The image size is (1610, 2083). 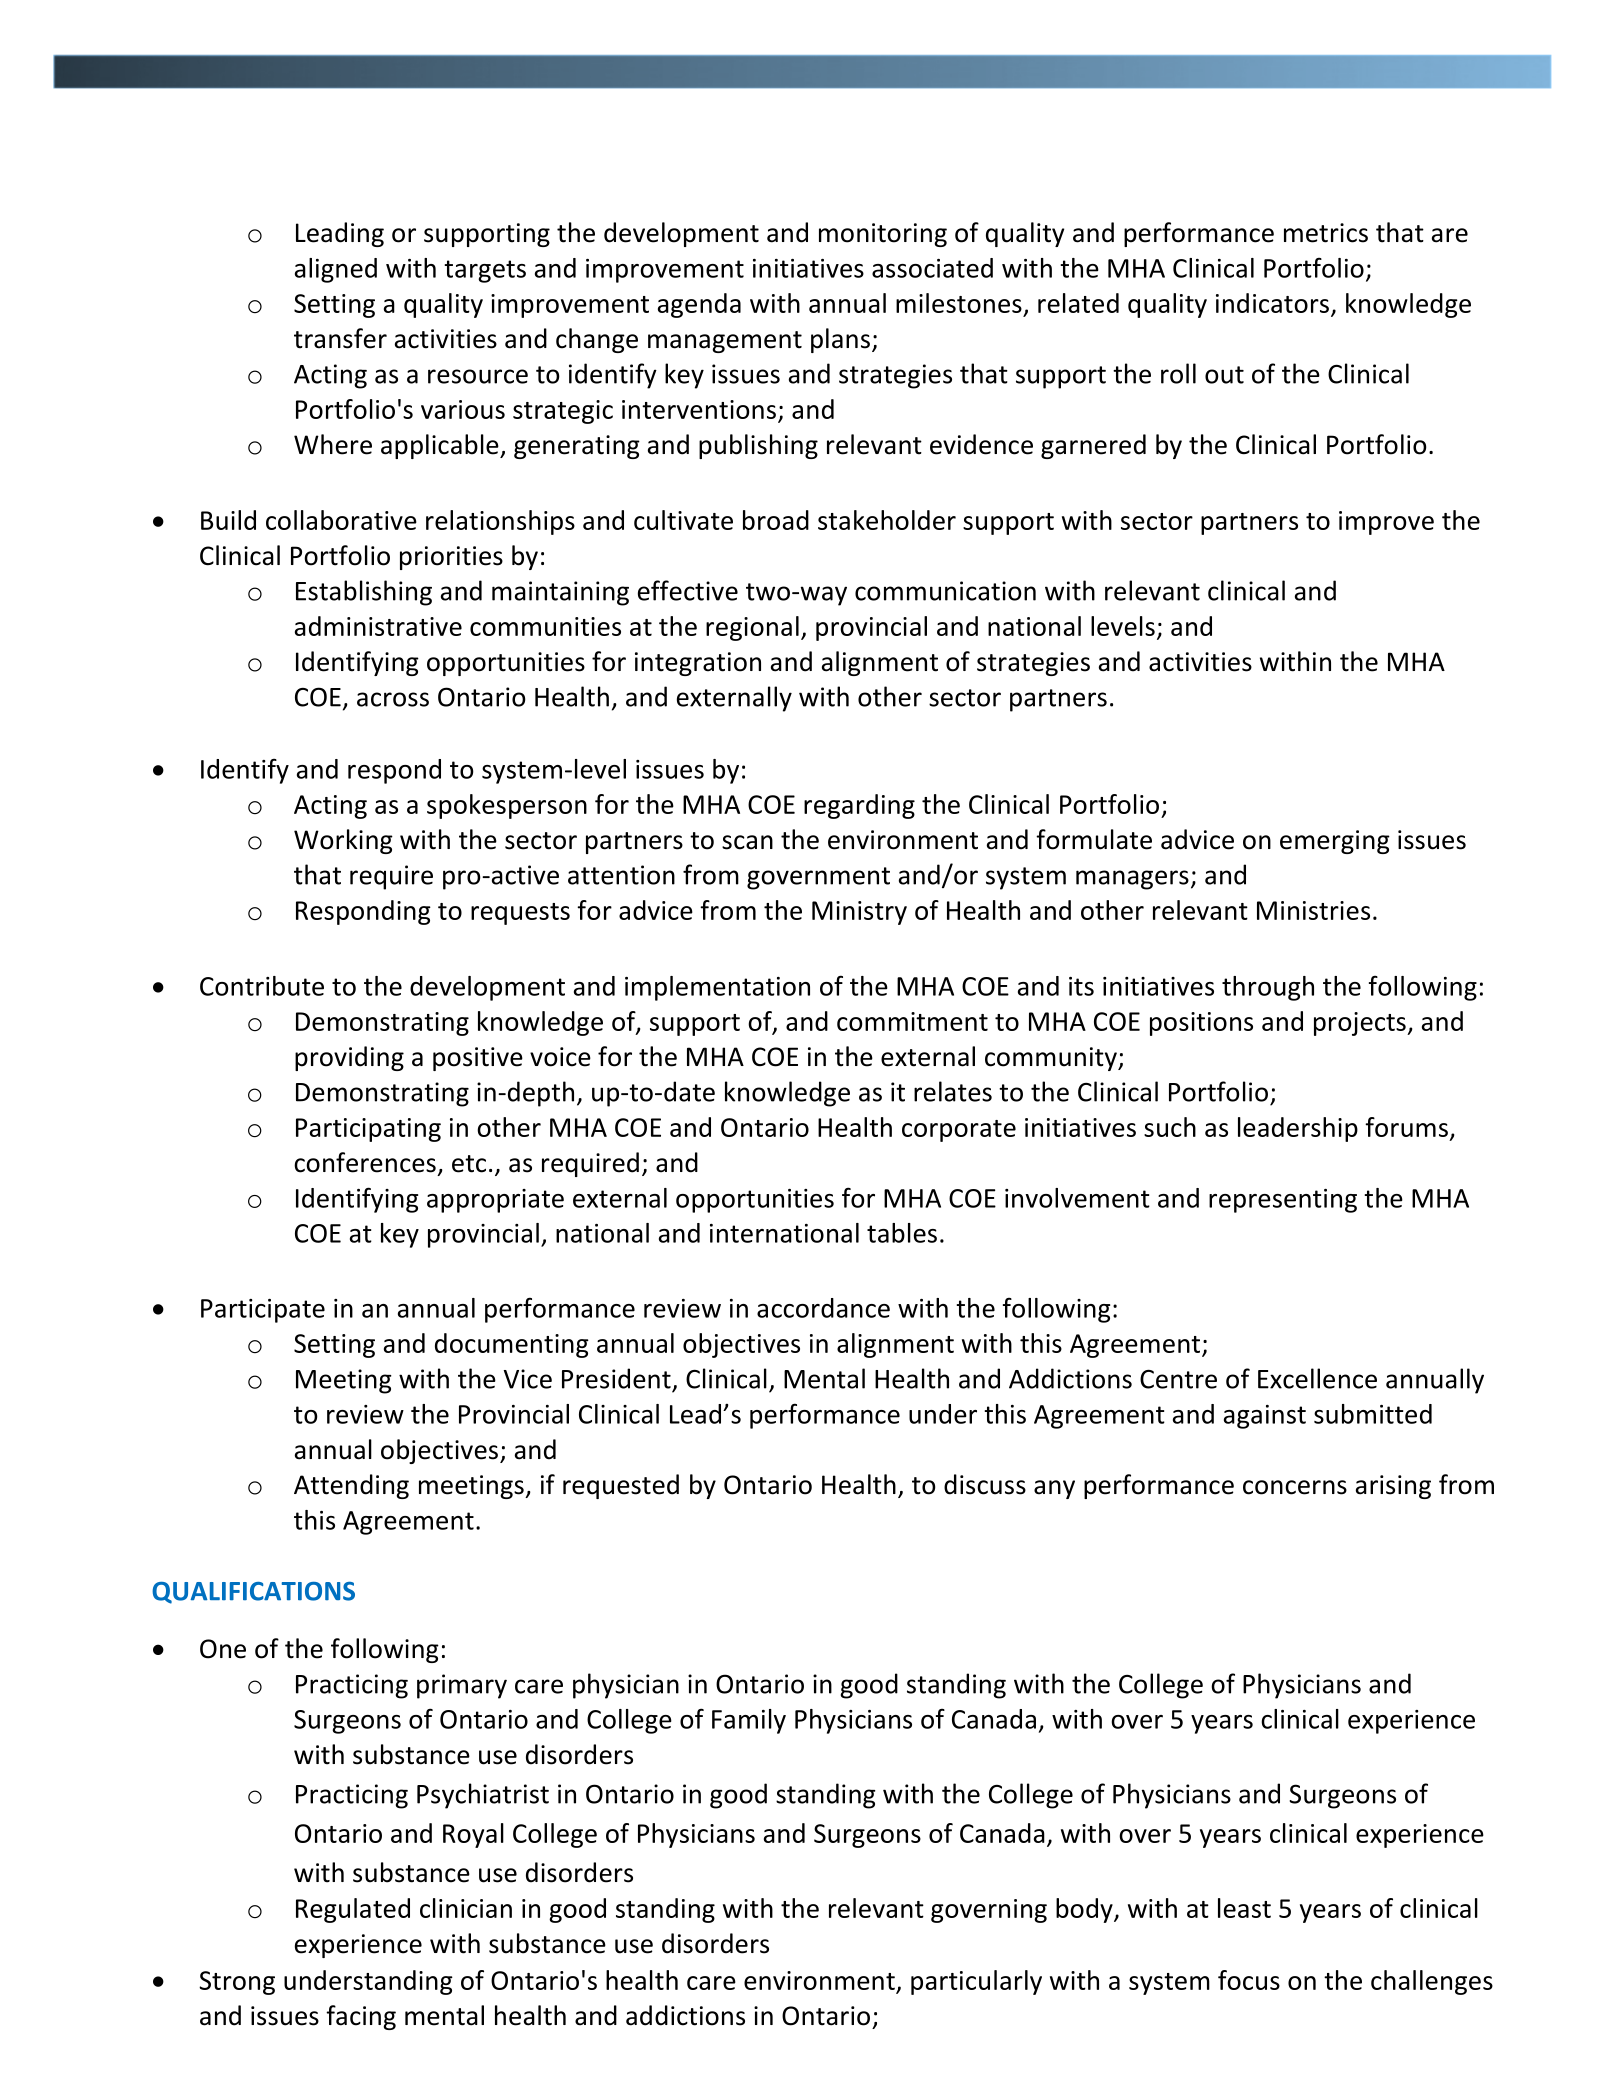 What do you see at coordinates (361, 2017) in the screenshot?
I see `facing` at bounding box center [361, 2017].
